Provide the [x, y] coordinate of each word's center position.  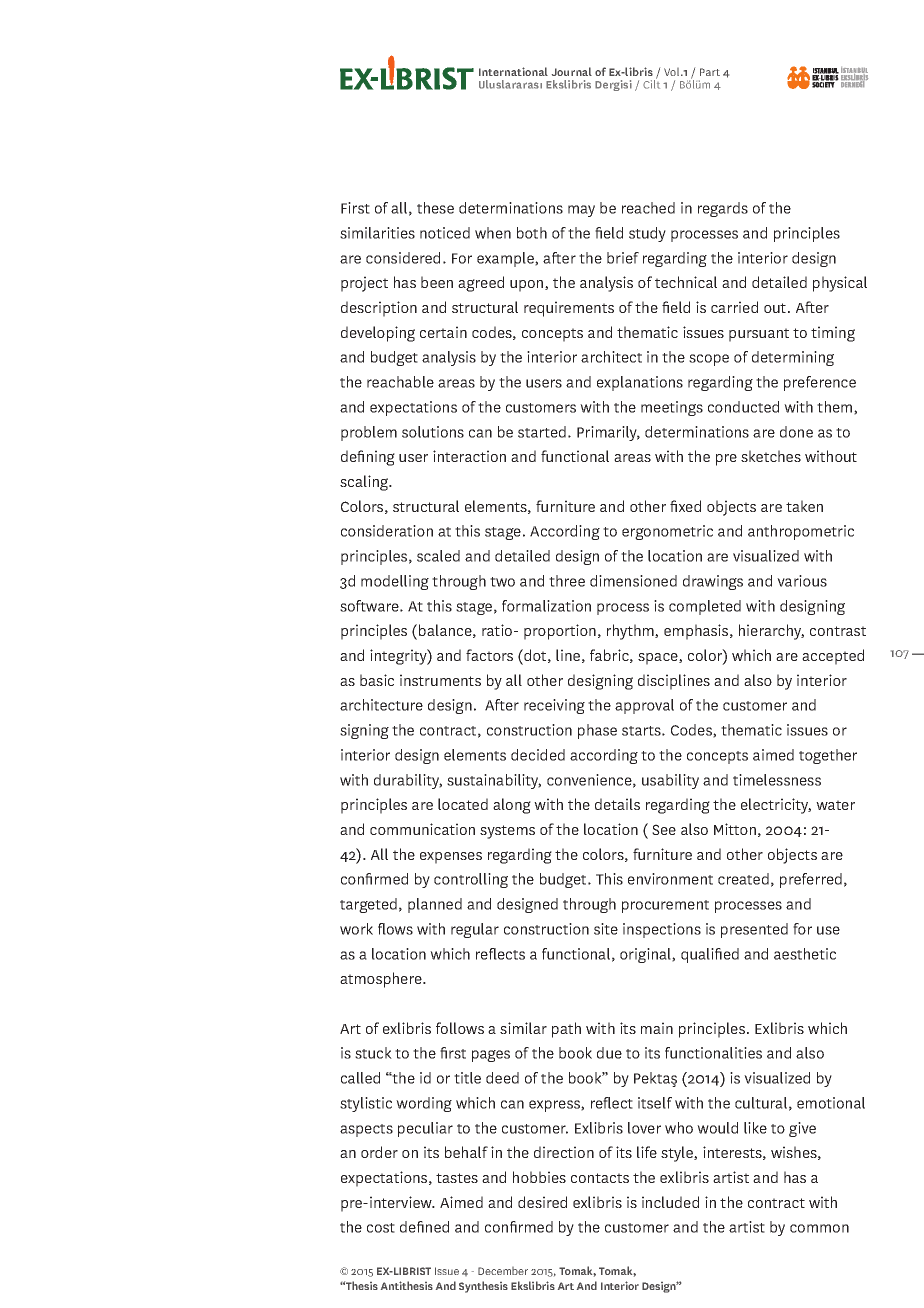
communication [422, 829]
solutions [433, 432]
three [567, 581]
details [617, 804]
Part [710, 72]
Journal [572, 71]
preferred [811, 880]
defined [424, 1227]
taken [804, 506]
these [435, 208]
